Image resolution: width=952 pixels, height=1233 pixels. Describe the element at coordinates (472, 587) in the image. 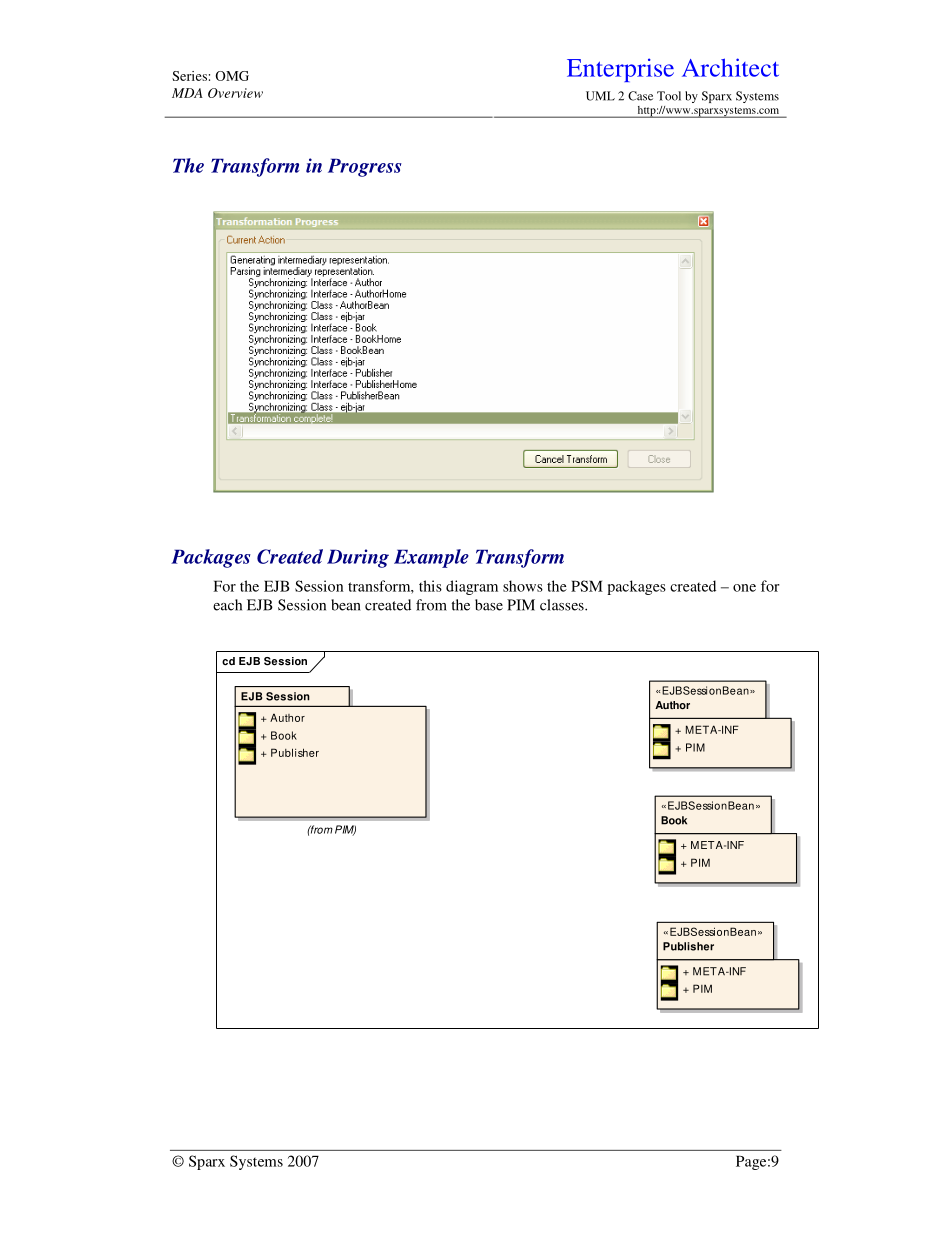

I see `diagram` at that location.
